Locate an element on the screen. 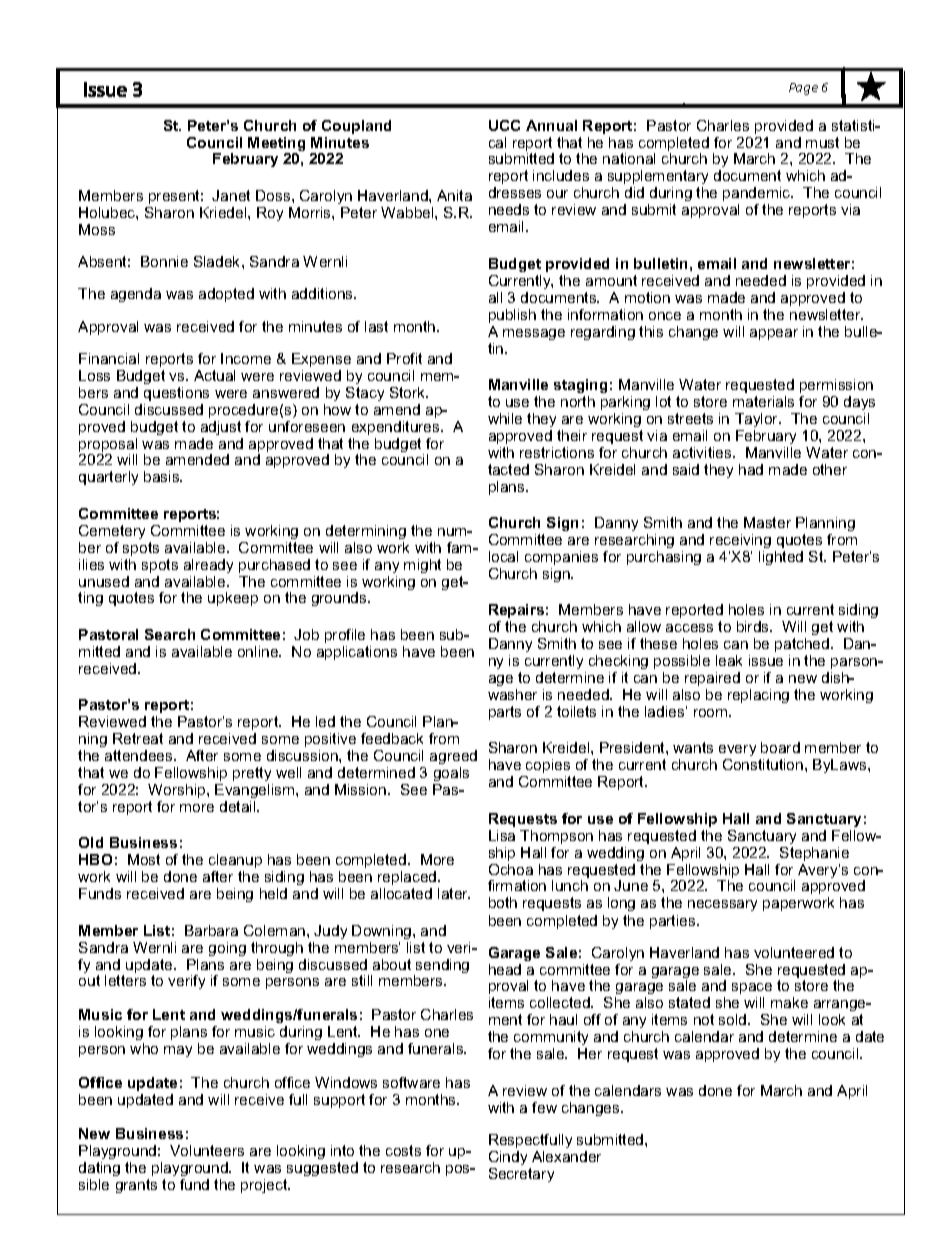 The height and width of the screenshot is (1233, 952). Cindy is located at coordinates (508, 1158).
